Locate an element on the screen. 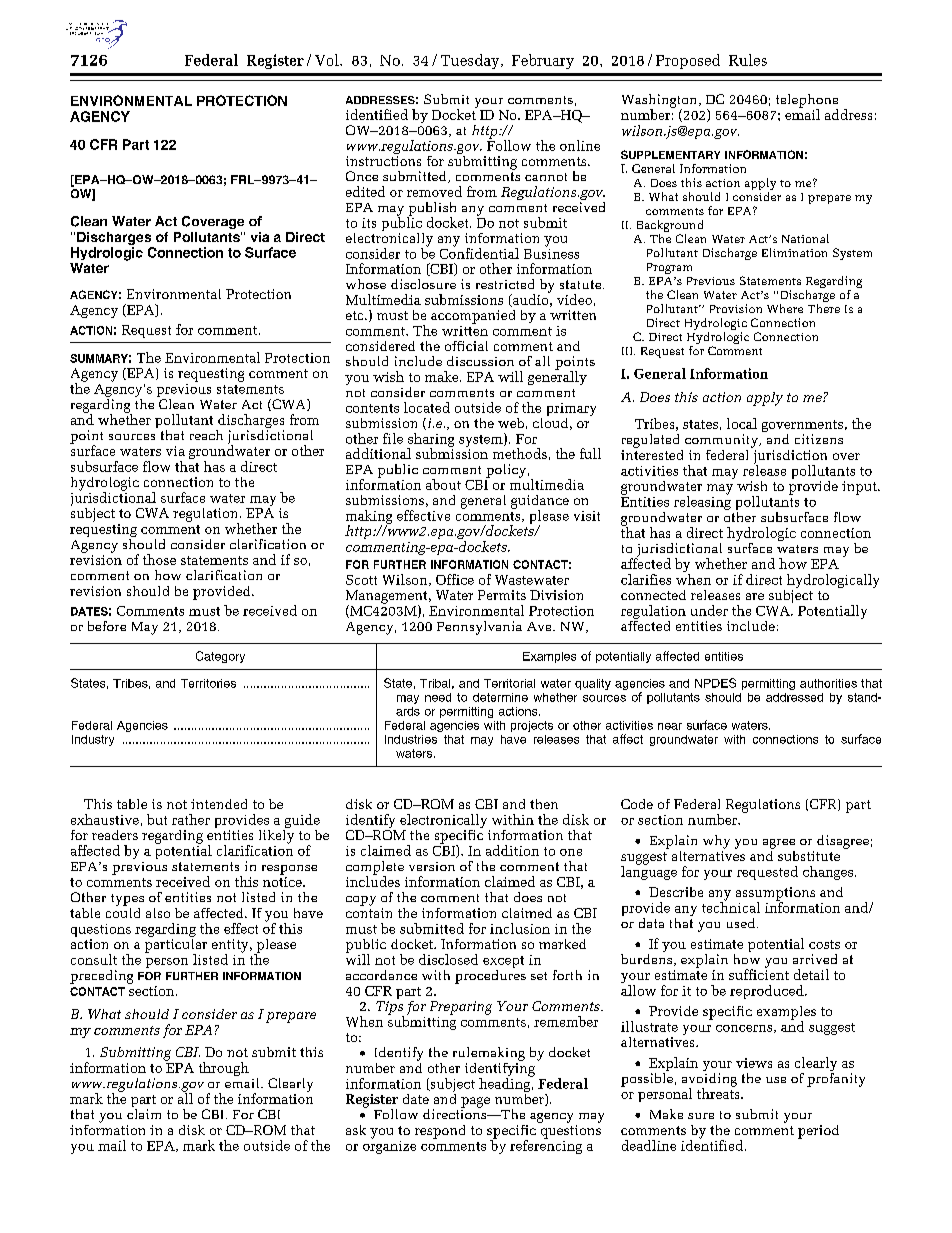  Territories is located at coordinates (208, 683).
